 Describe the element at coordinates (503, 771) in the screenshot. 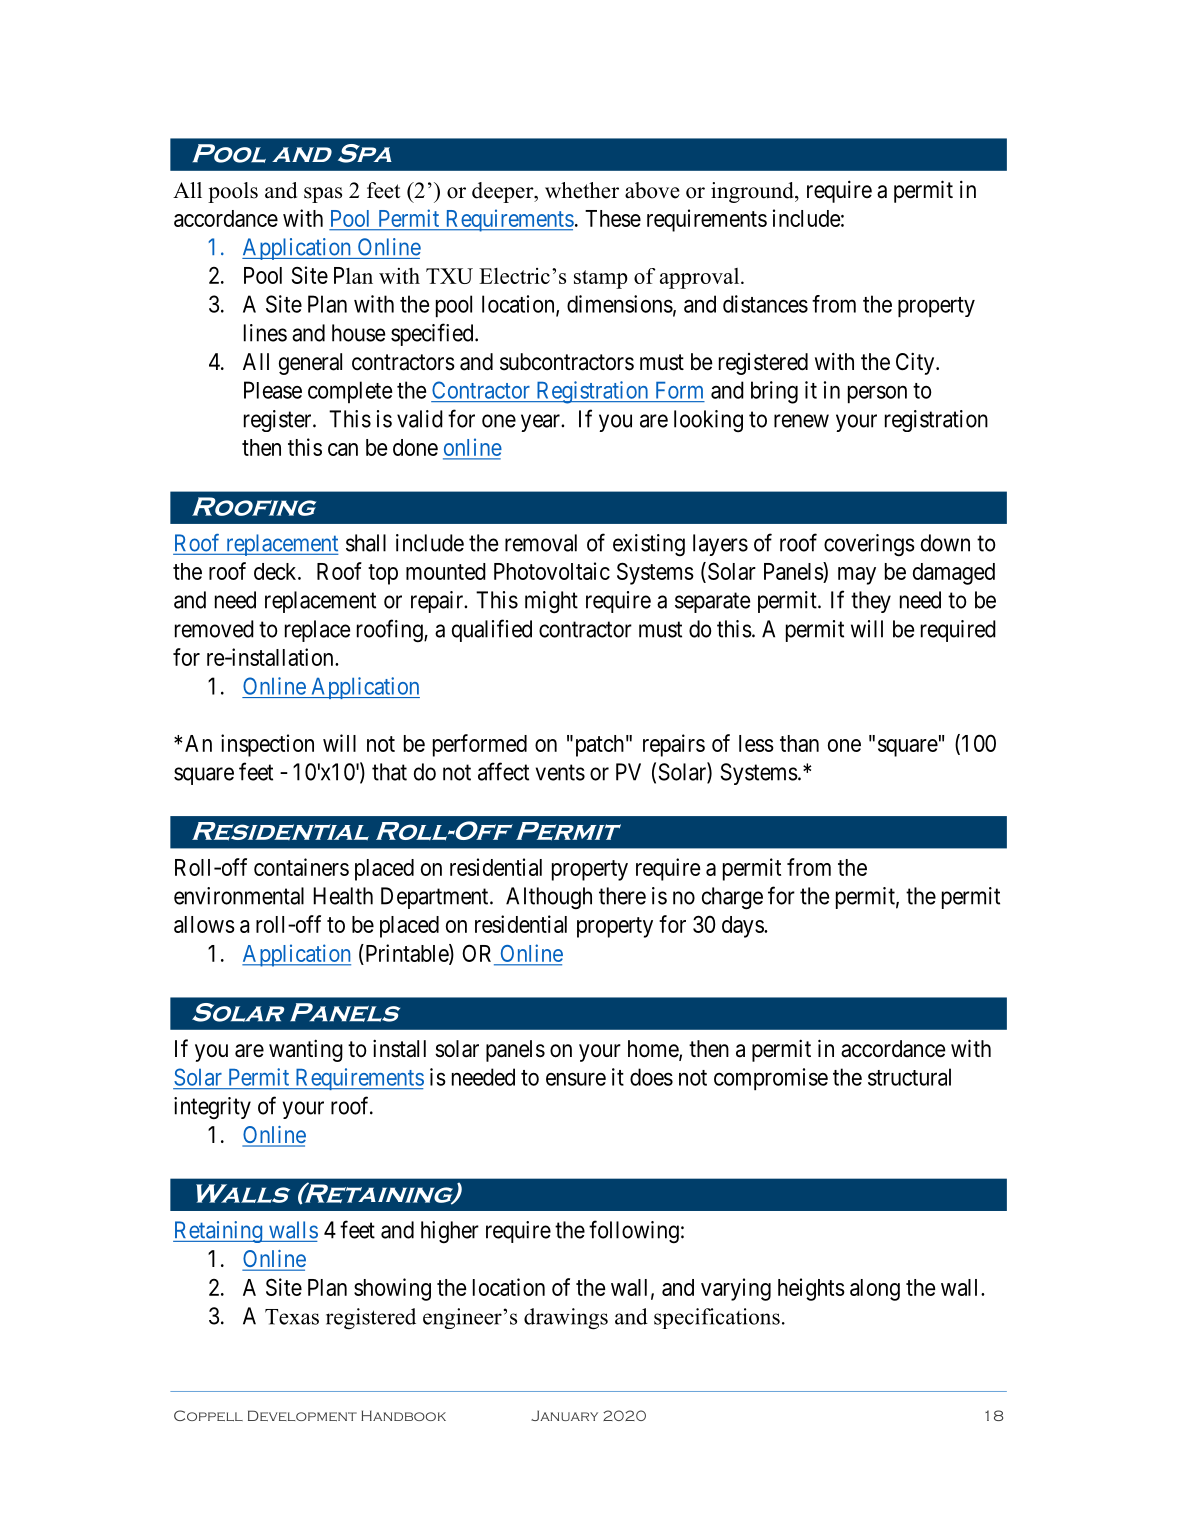

I see `affect` at that location.
